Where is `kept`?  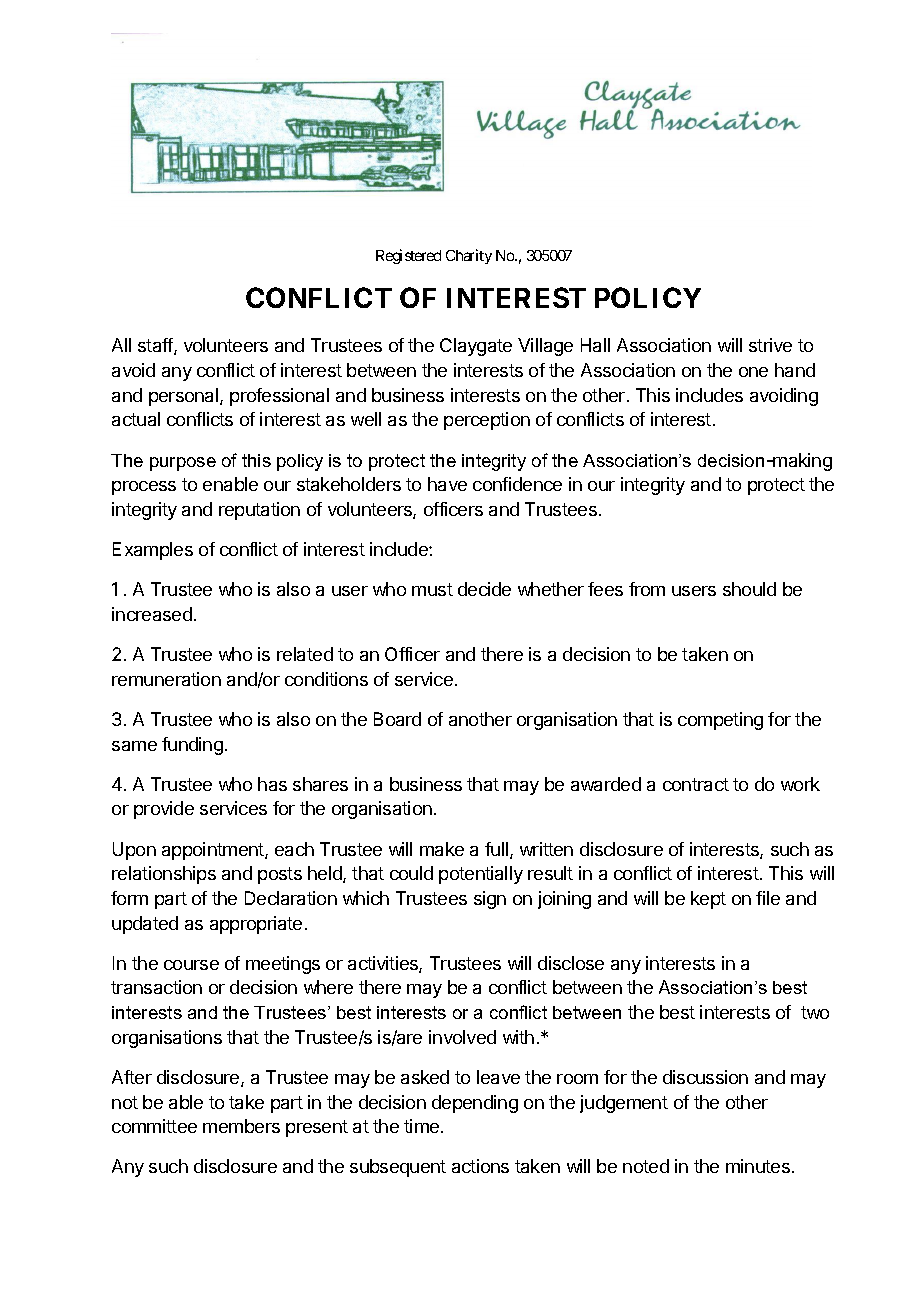
kept is located at coordinates (708, 900).
